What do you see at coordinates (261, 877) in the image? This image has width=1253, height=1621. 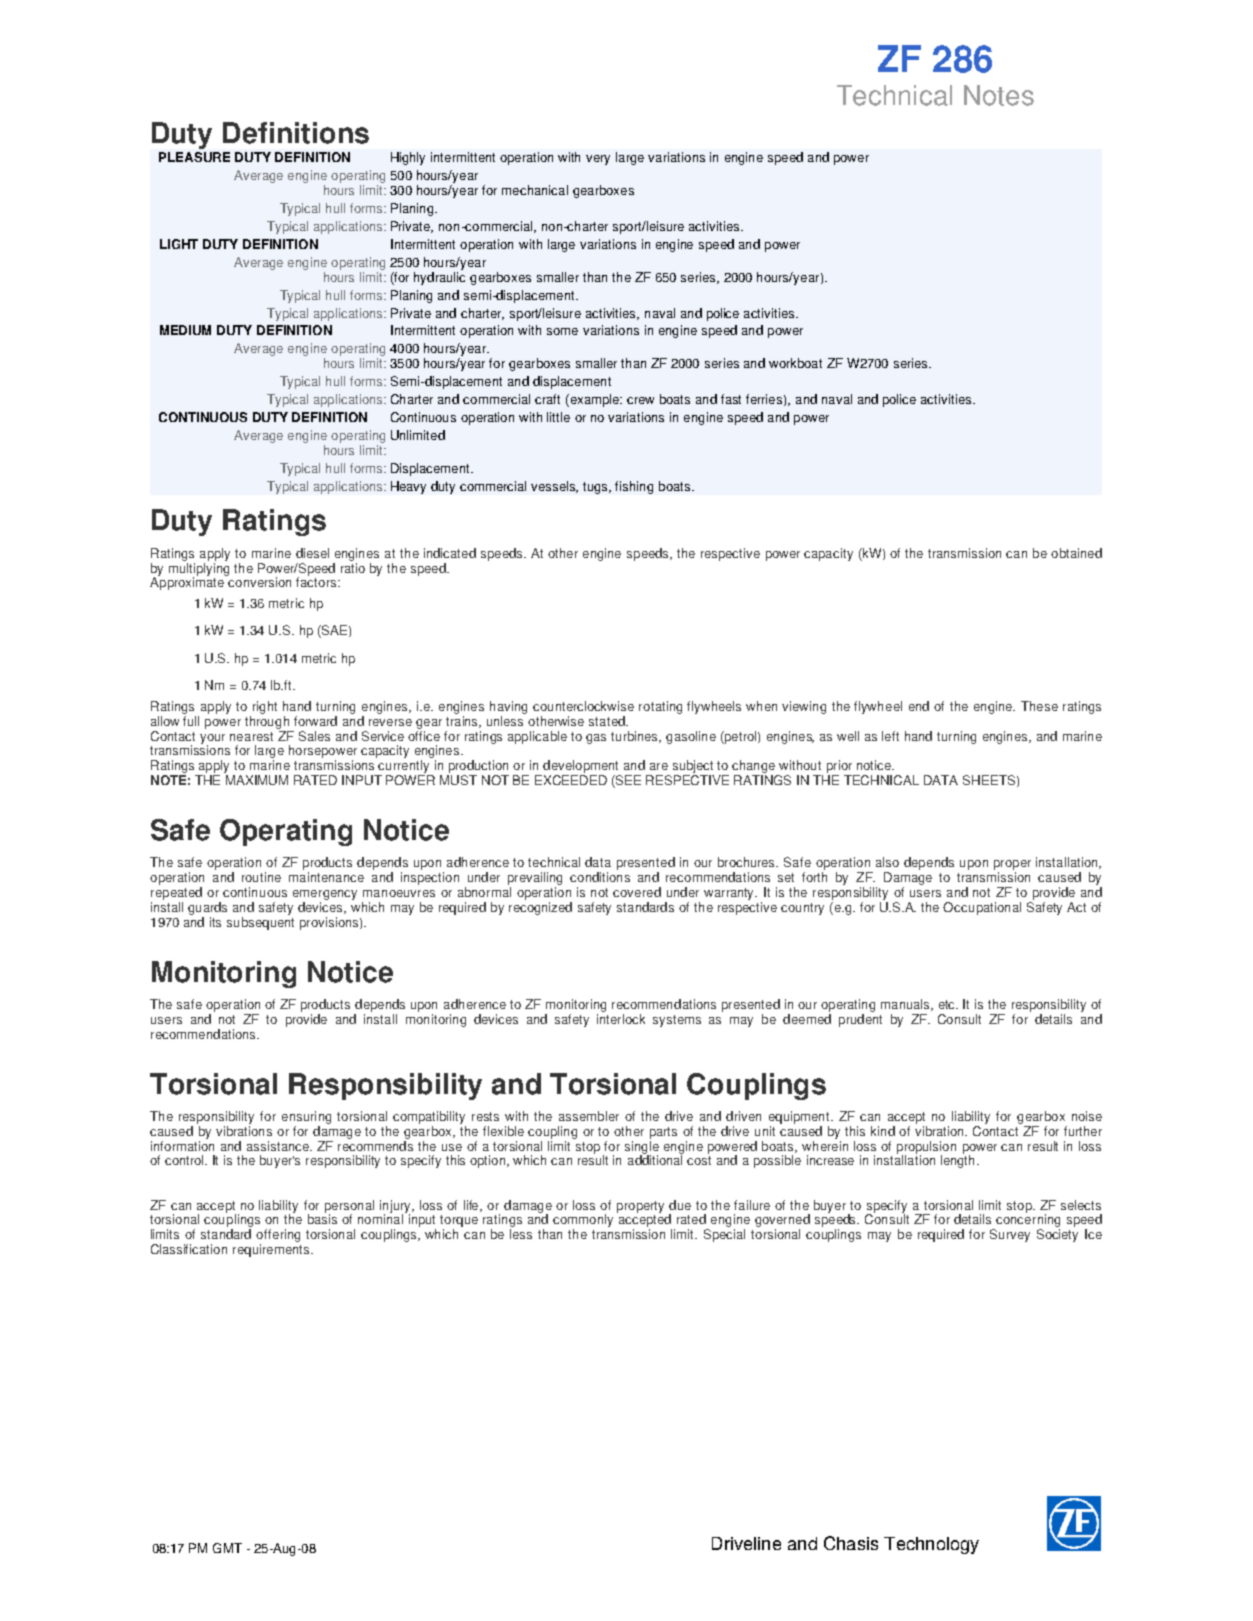 I see `routine` at bounding box center [261, 877].
